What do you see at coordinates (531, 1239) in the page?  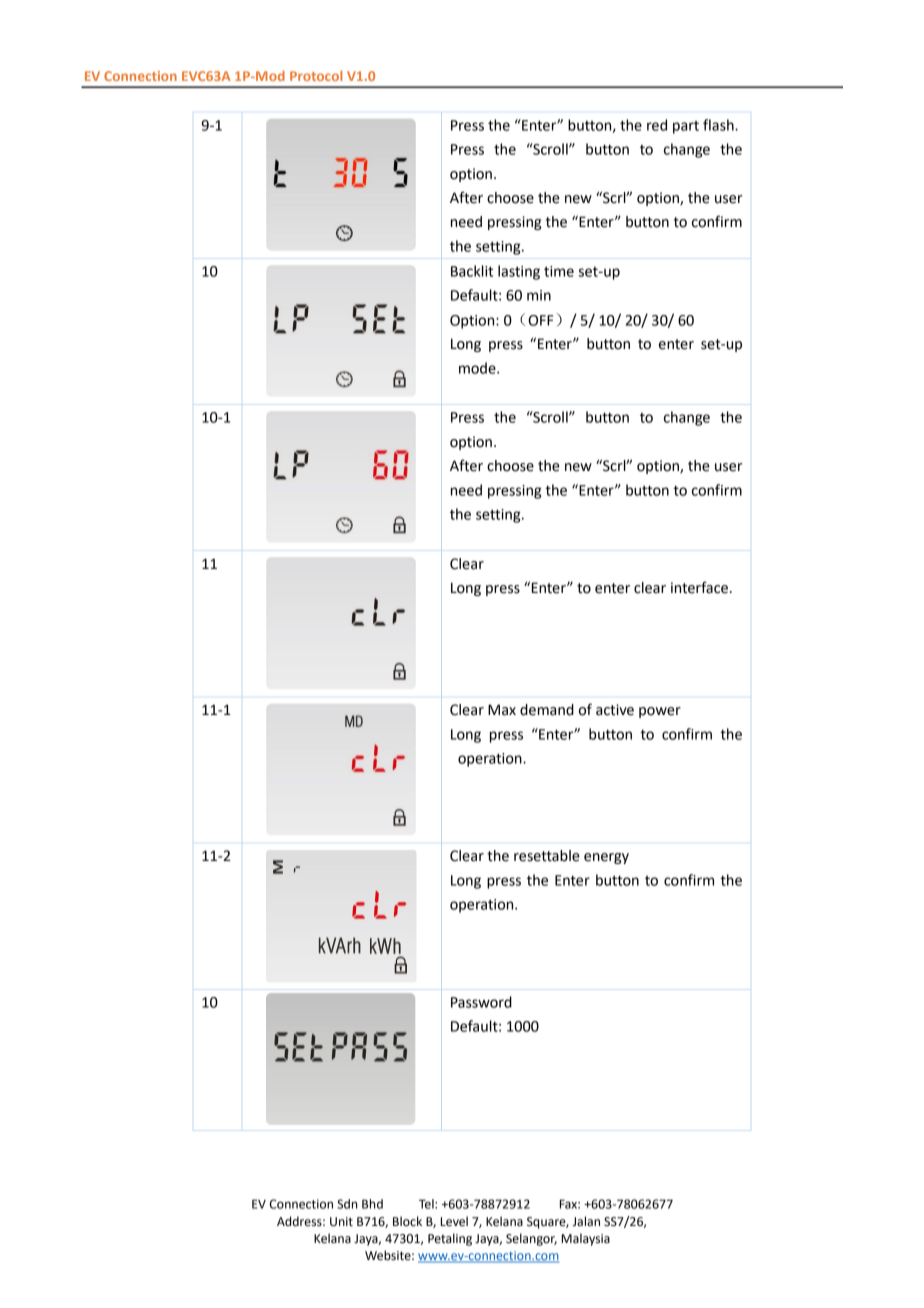 I see `Selangor` at bounding box center [531, 1239].
